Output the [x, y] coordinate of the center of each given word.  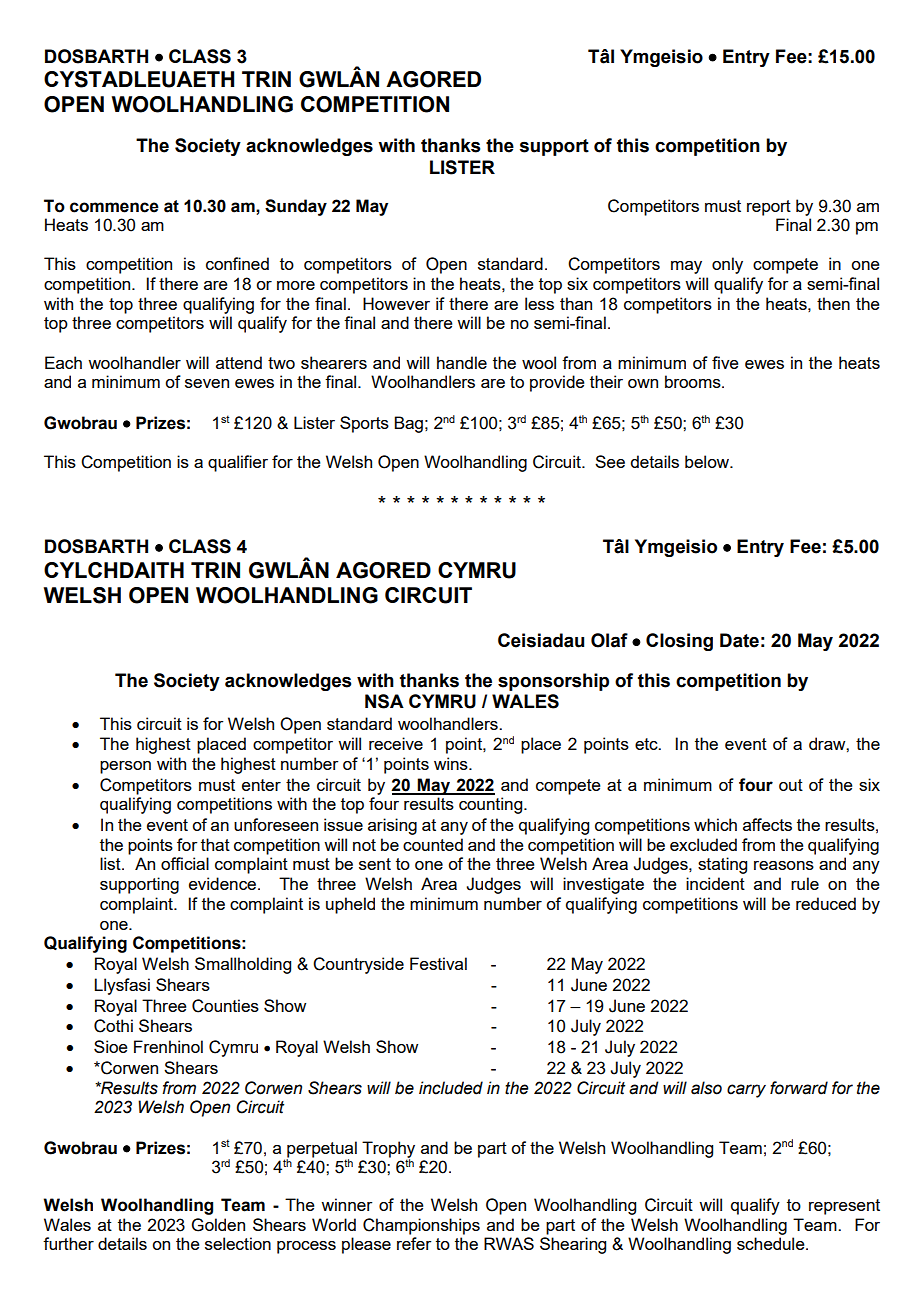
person [125, 767]
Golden [218, 1225]
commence [114, 207]
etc [647, 744]
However [396, 303]
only [727, 265]
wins [452, 763]
